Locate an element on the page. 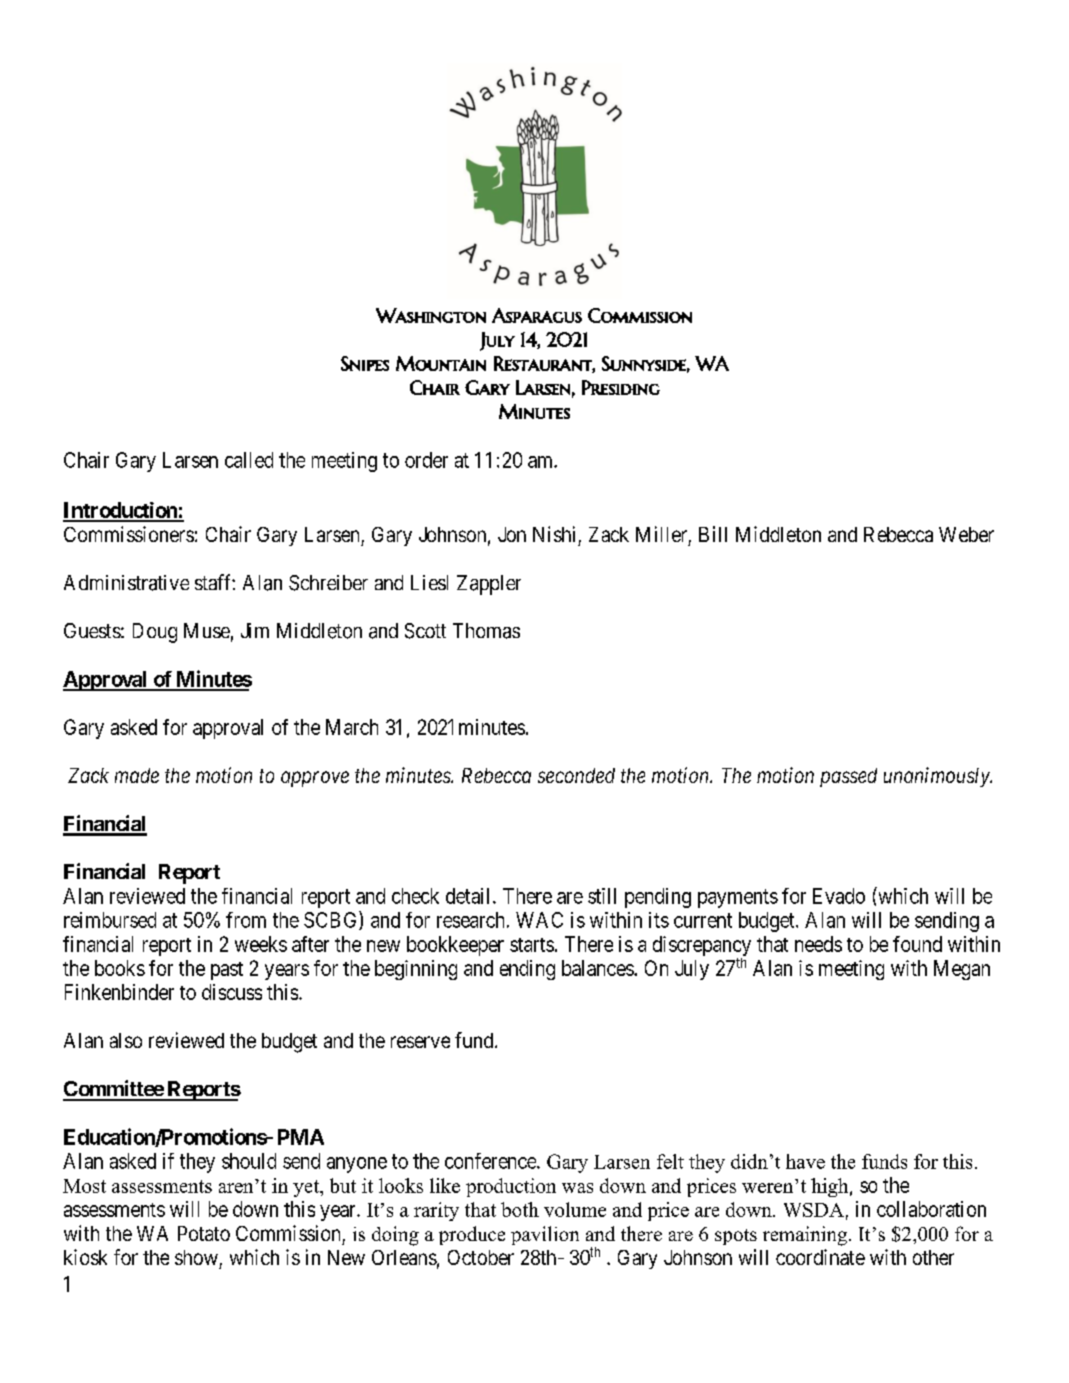 This page has width=1069, height=1383. remaining is located at coordinates (806, 1236).
